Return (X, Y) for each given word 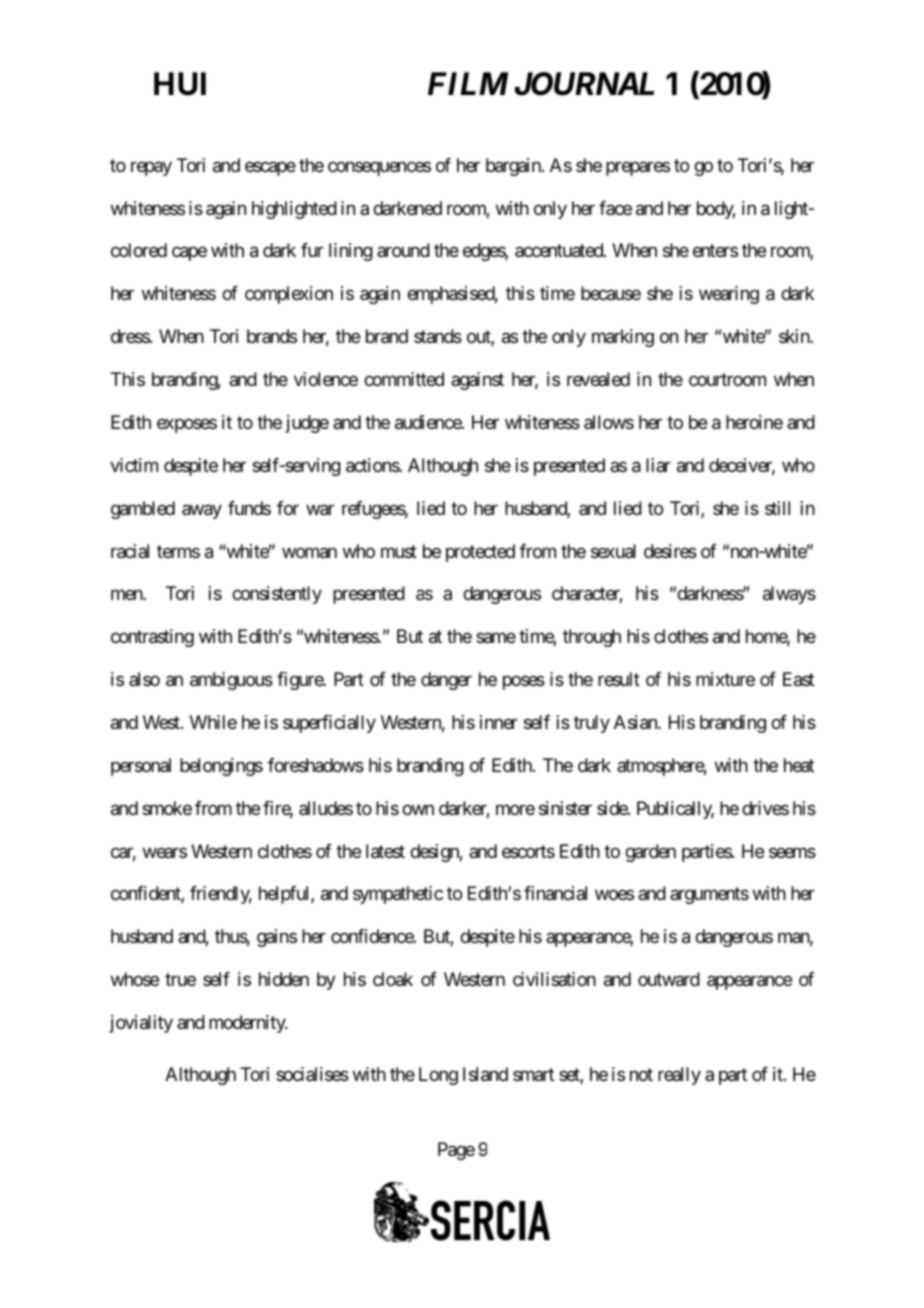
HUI (180, 84)
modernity (248, 1024)
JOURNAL (584, 84)
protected (480, 553)
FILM (468, 83)
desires (670, 551)
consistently (277, 595)
